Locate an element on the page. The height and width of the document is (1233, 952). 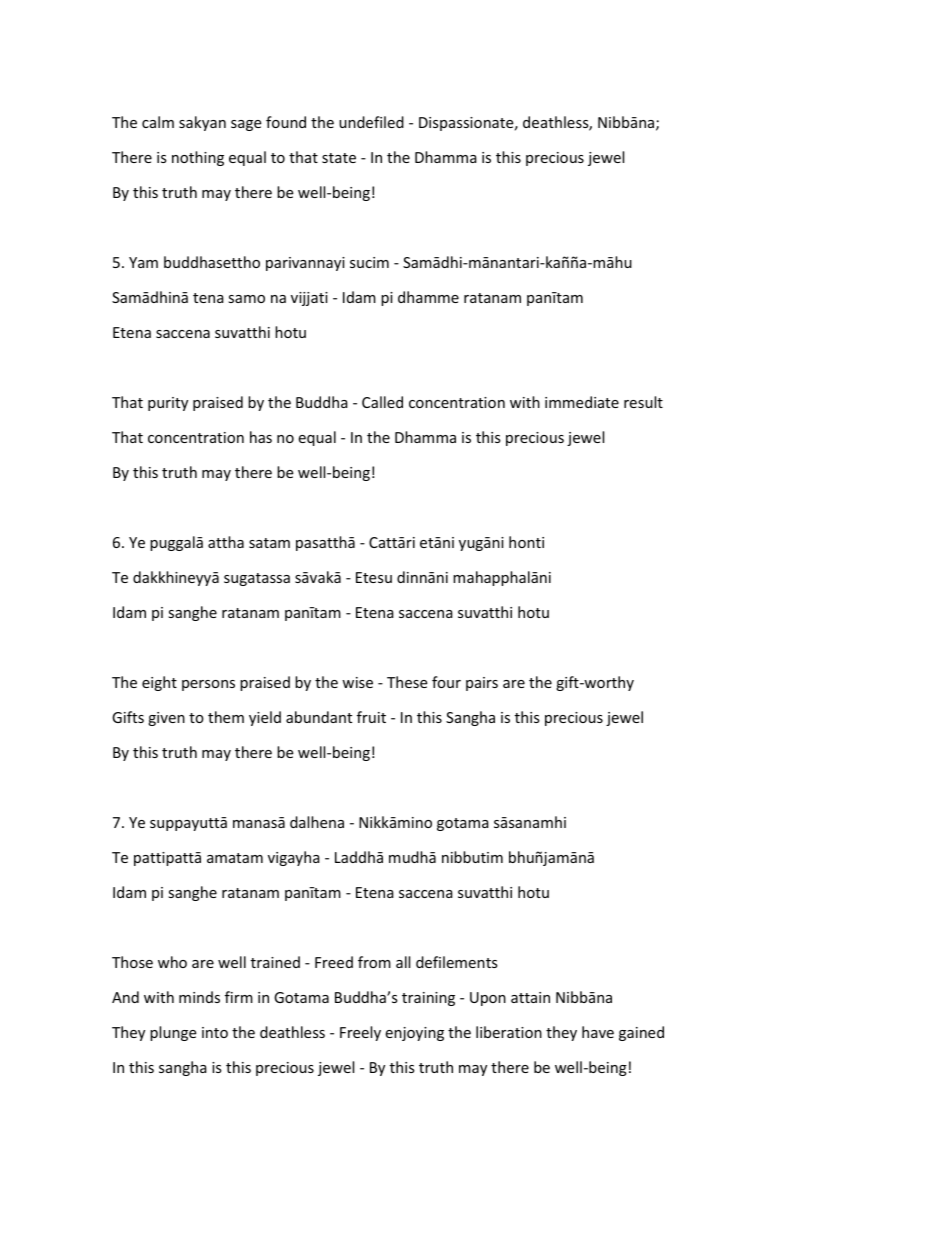
pairs is located at coordinates (482, 684).
